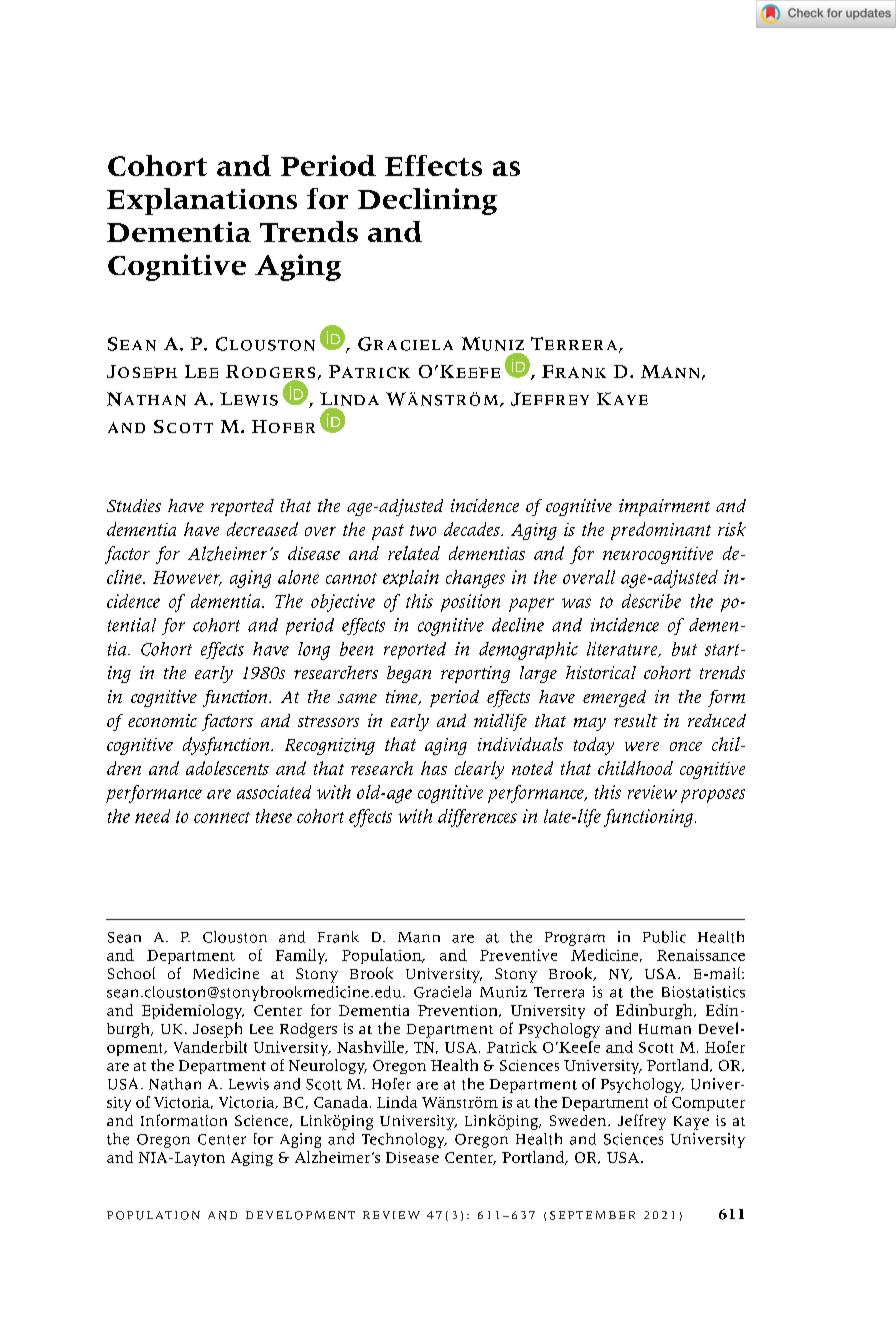  What do you see at coordinates (708, 1104) in the page?
I see `Computer` at bounding box center [708, 1104].
